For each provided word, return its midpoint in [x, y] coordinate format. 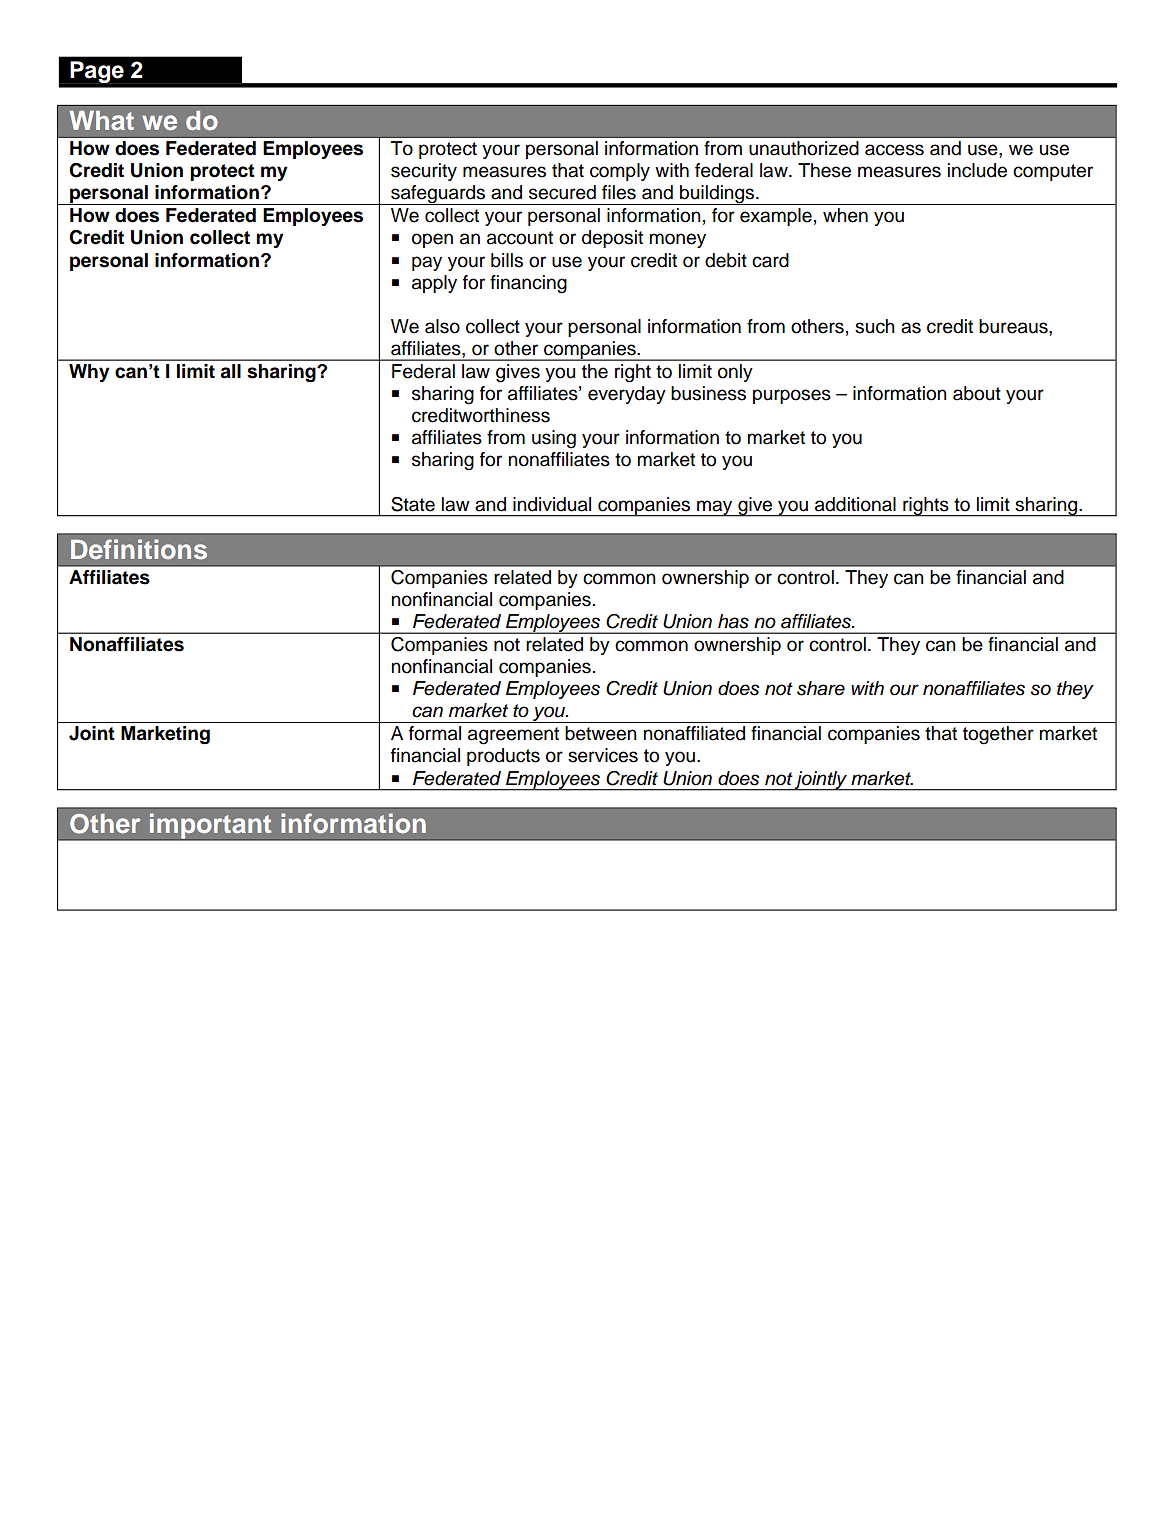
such [875, 326]
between [601, 733]
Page [97, 72]
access [894, 150]
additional [855, 504]
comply [620, 172]
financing [528, 284]
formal [435, 733]
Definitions [139, 549]
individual [552, 504]
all [231, 371]
